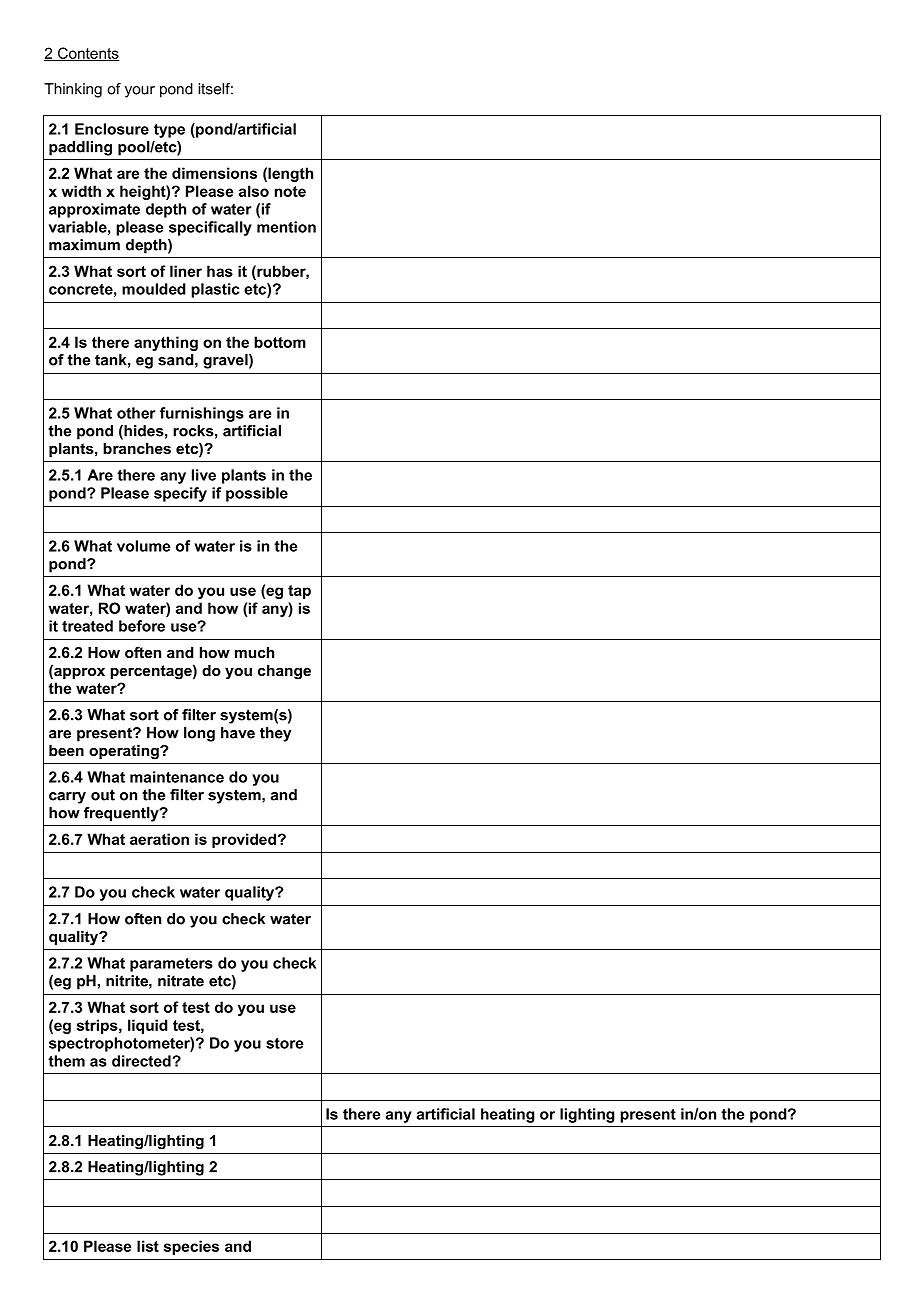 This document has width=924, height=1308. Describe the element at coordinates (254, 191) in the document. I see `also` at that location.
